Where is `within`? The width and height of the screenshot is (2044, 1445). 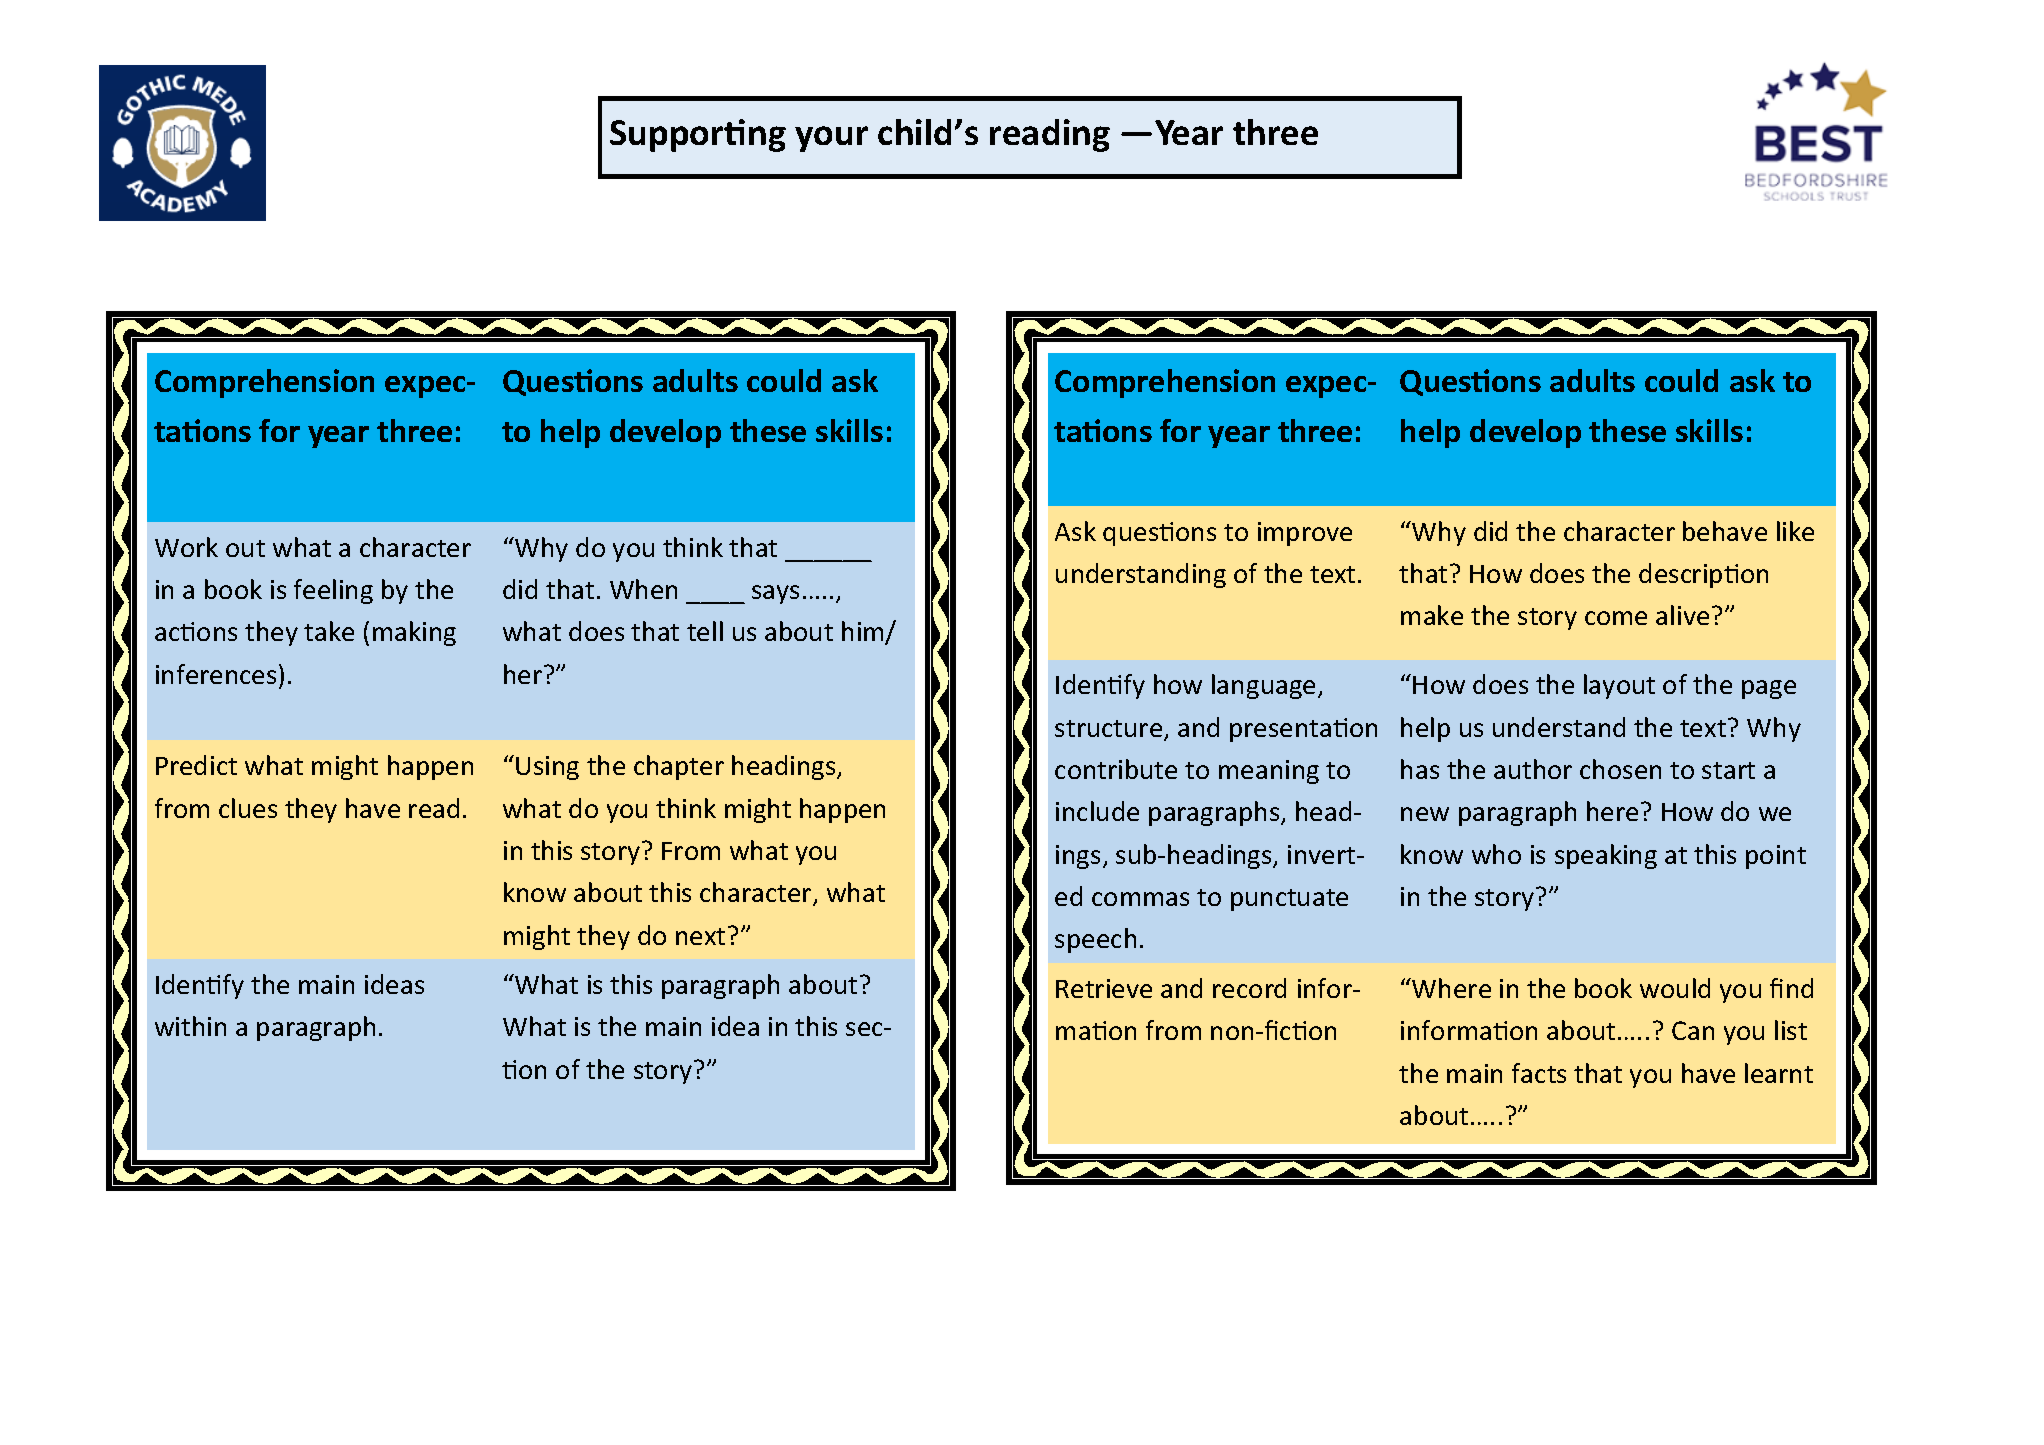
within is located at coordinates (190, 1026).
